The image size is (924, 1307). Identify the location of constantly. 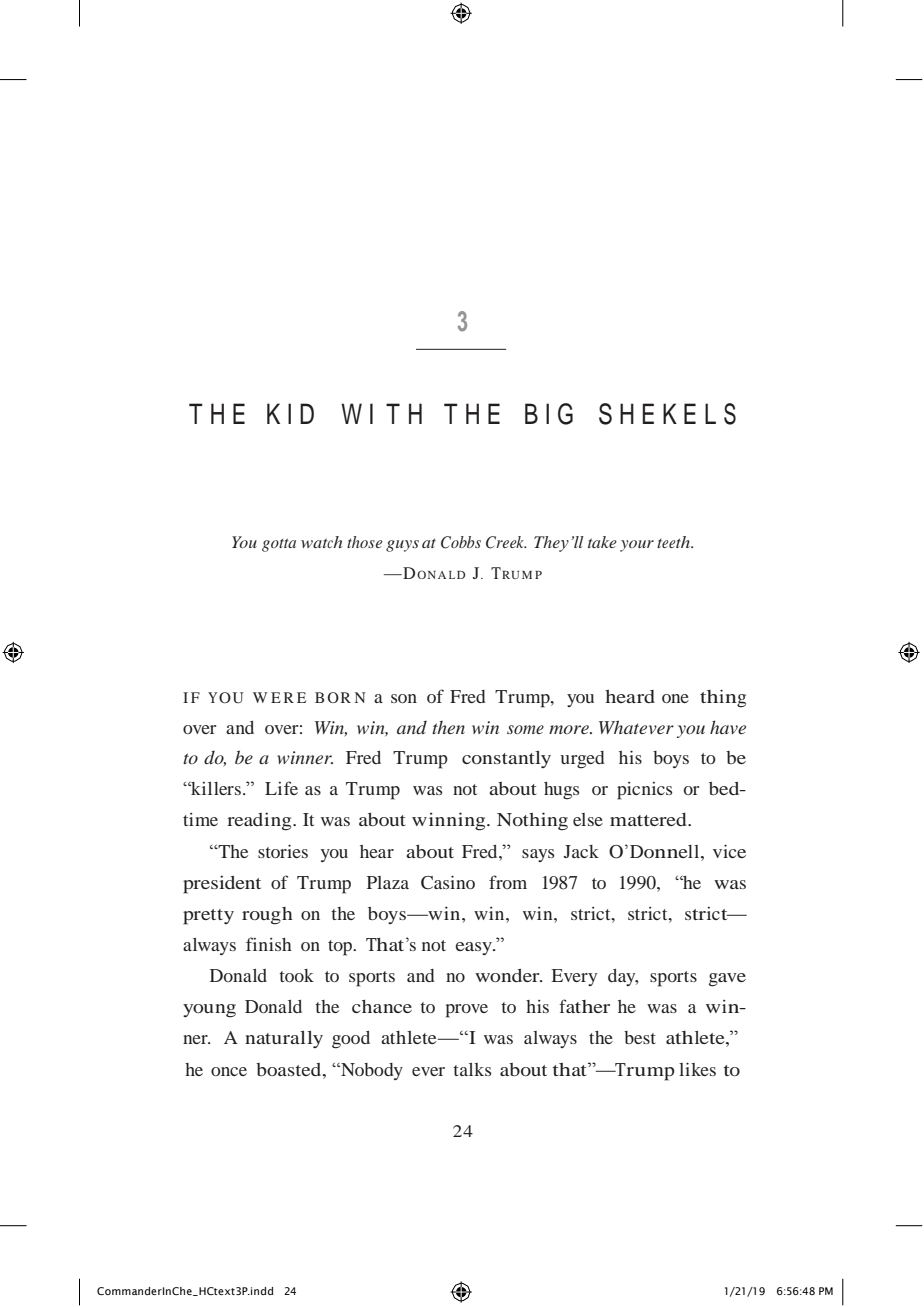
(506, 759).
